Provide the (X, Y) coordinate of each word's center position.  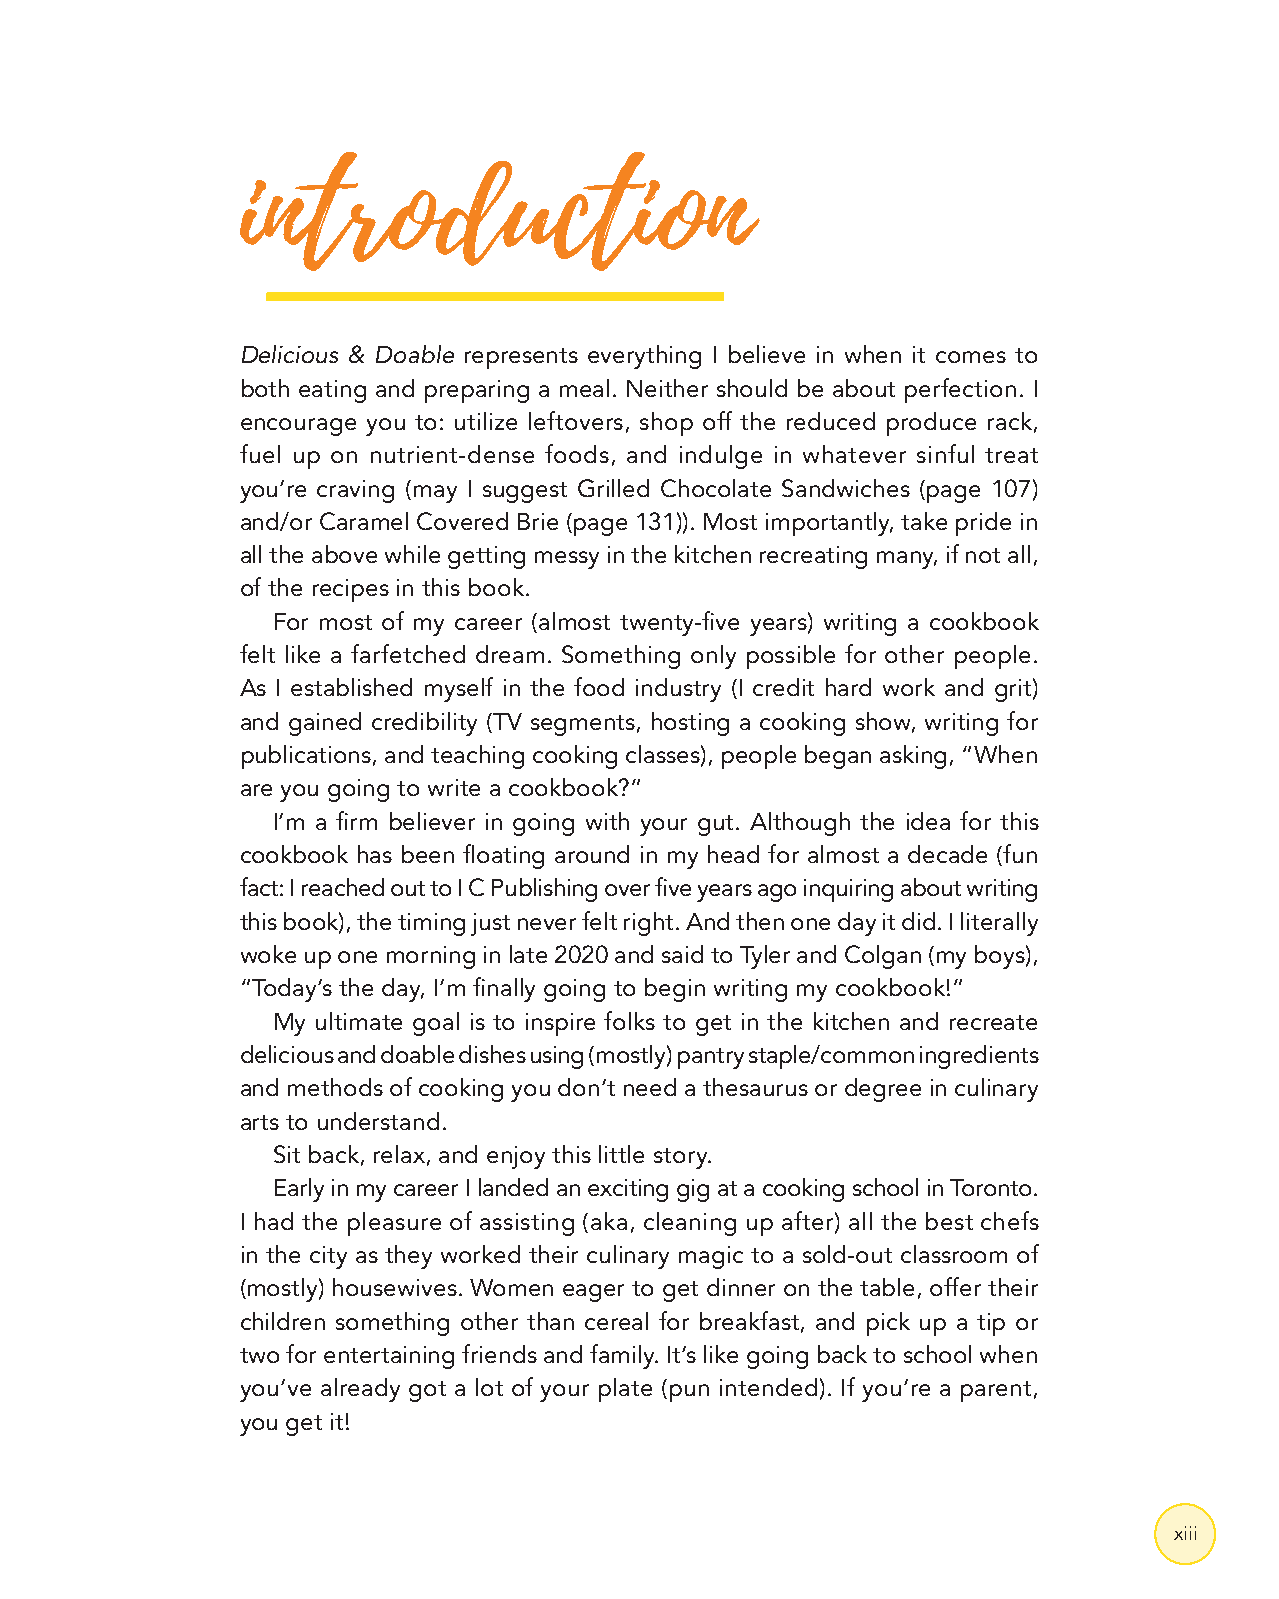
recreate (993, 1022)
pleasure (394, 1224)
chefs (1010, 1220)
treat (1011, 455)
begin (675, 990)
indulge (721, 457)
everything (644, 357)
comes (971, 357)
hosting (690, 724)
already (360, 1390)
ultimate (359, 1021)
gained (325, 724)
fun (1020, 853)
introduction (500, 211)
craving (355, 491)
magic (711, 1257)
